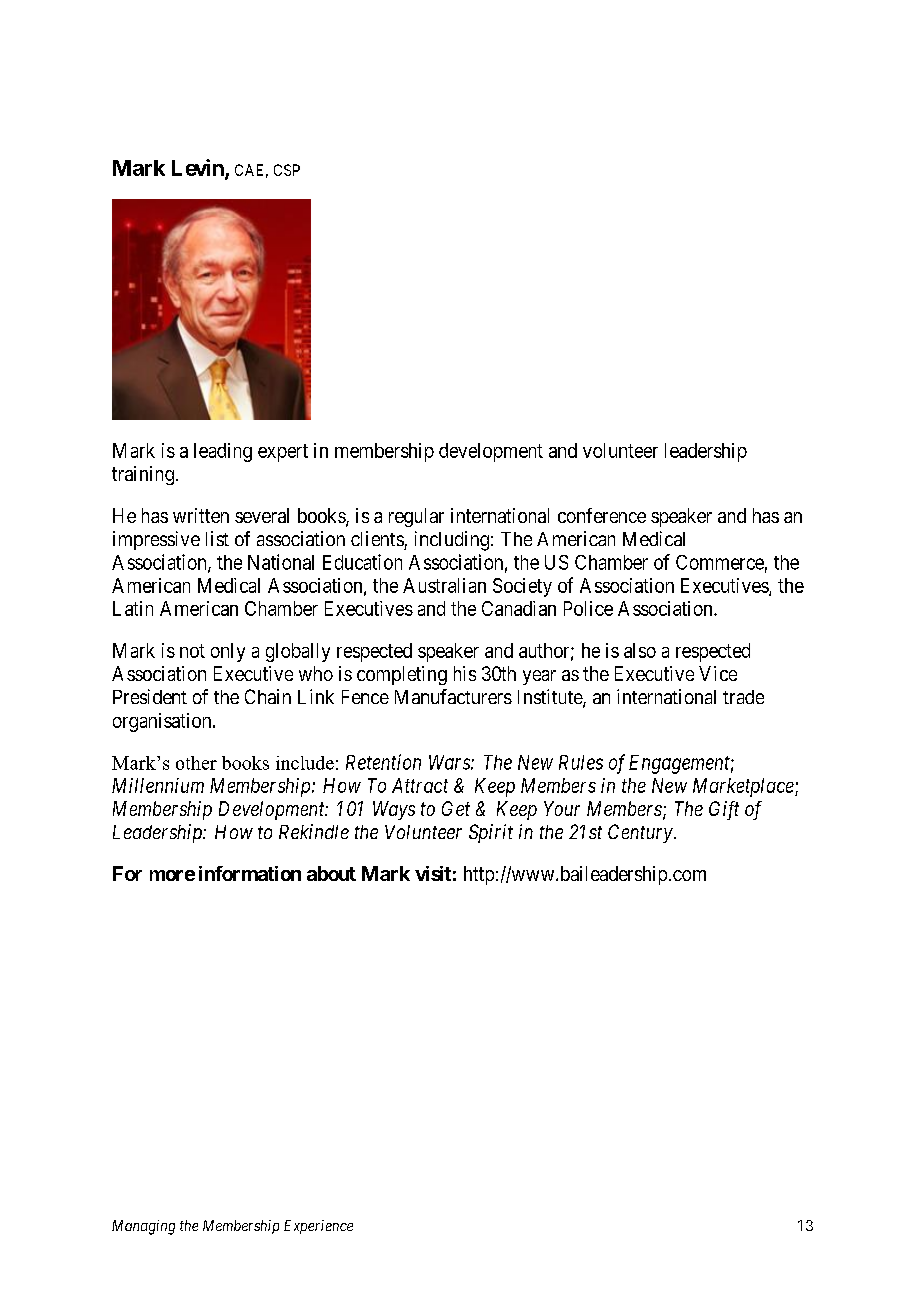 The image size is (924, 1309). I want to click on Levin, so click(199, 169).
